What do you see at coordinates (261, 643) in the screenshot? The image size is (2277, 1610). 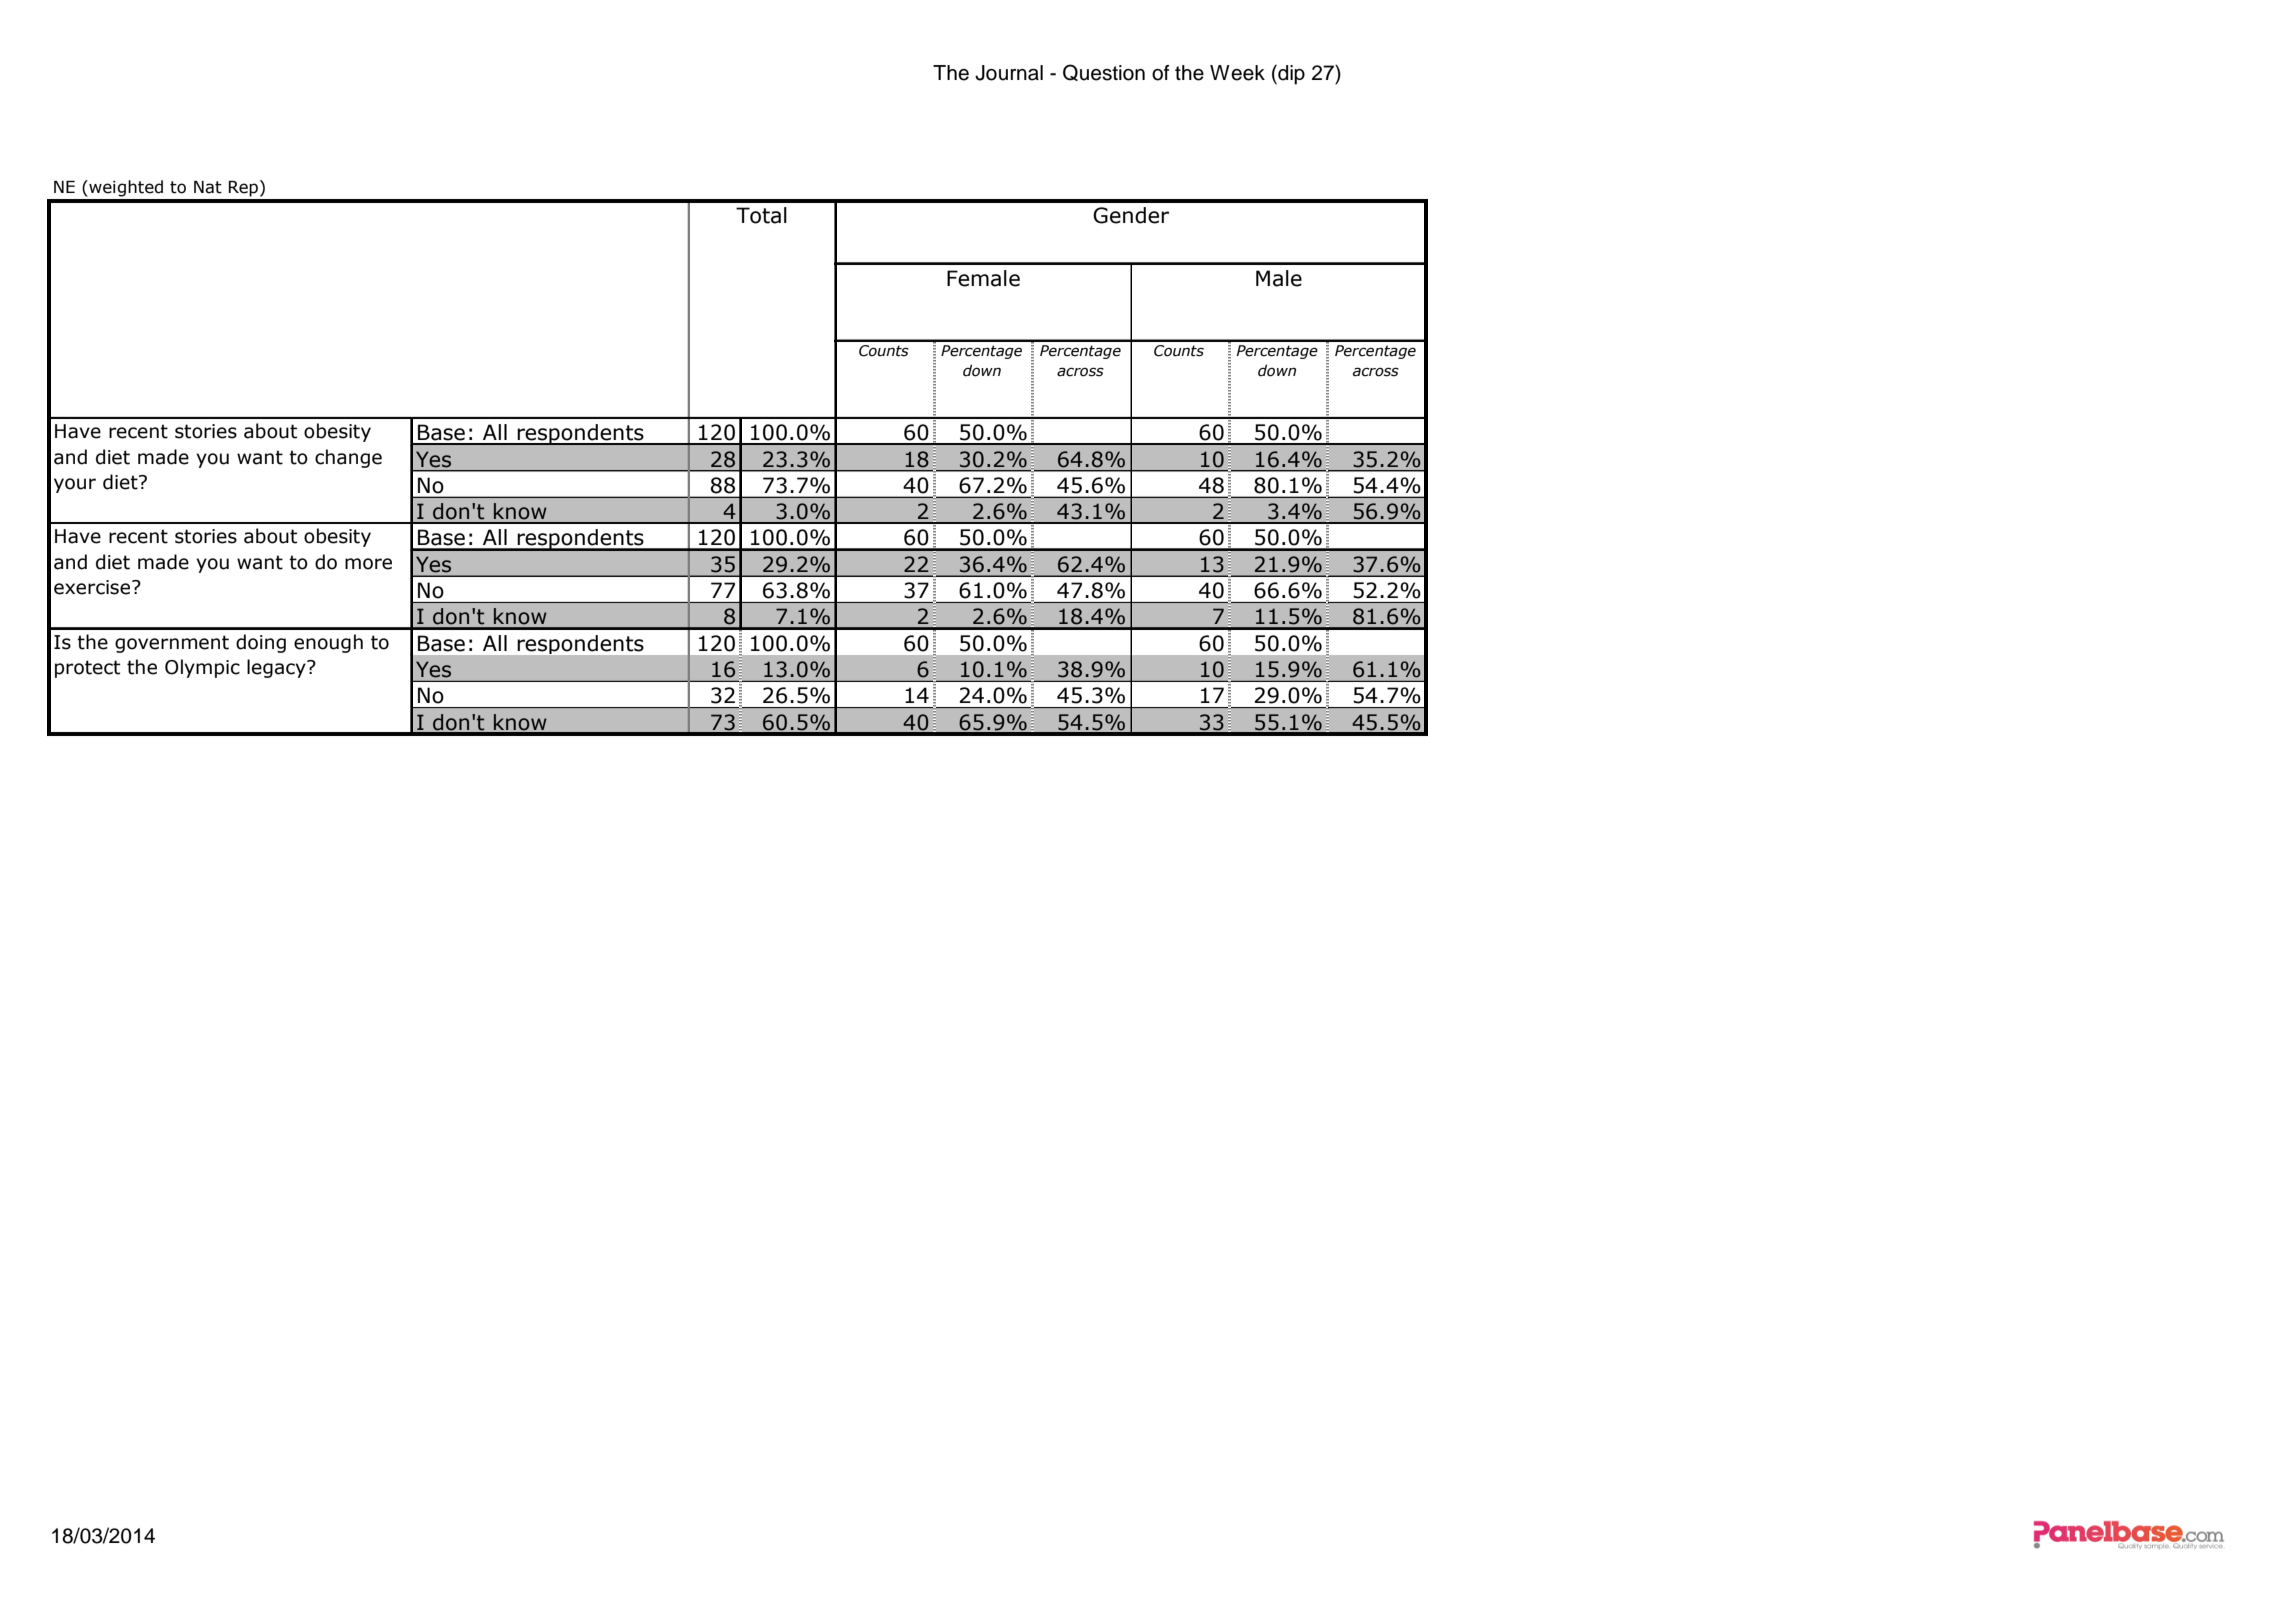 I see `doing` at bounding box center [261, 643].
